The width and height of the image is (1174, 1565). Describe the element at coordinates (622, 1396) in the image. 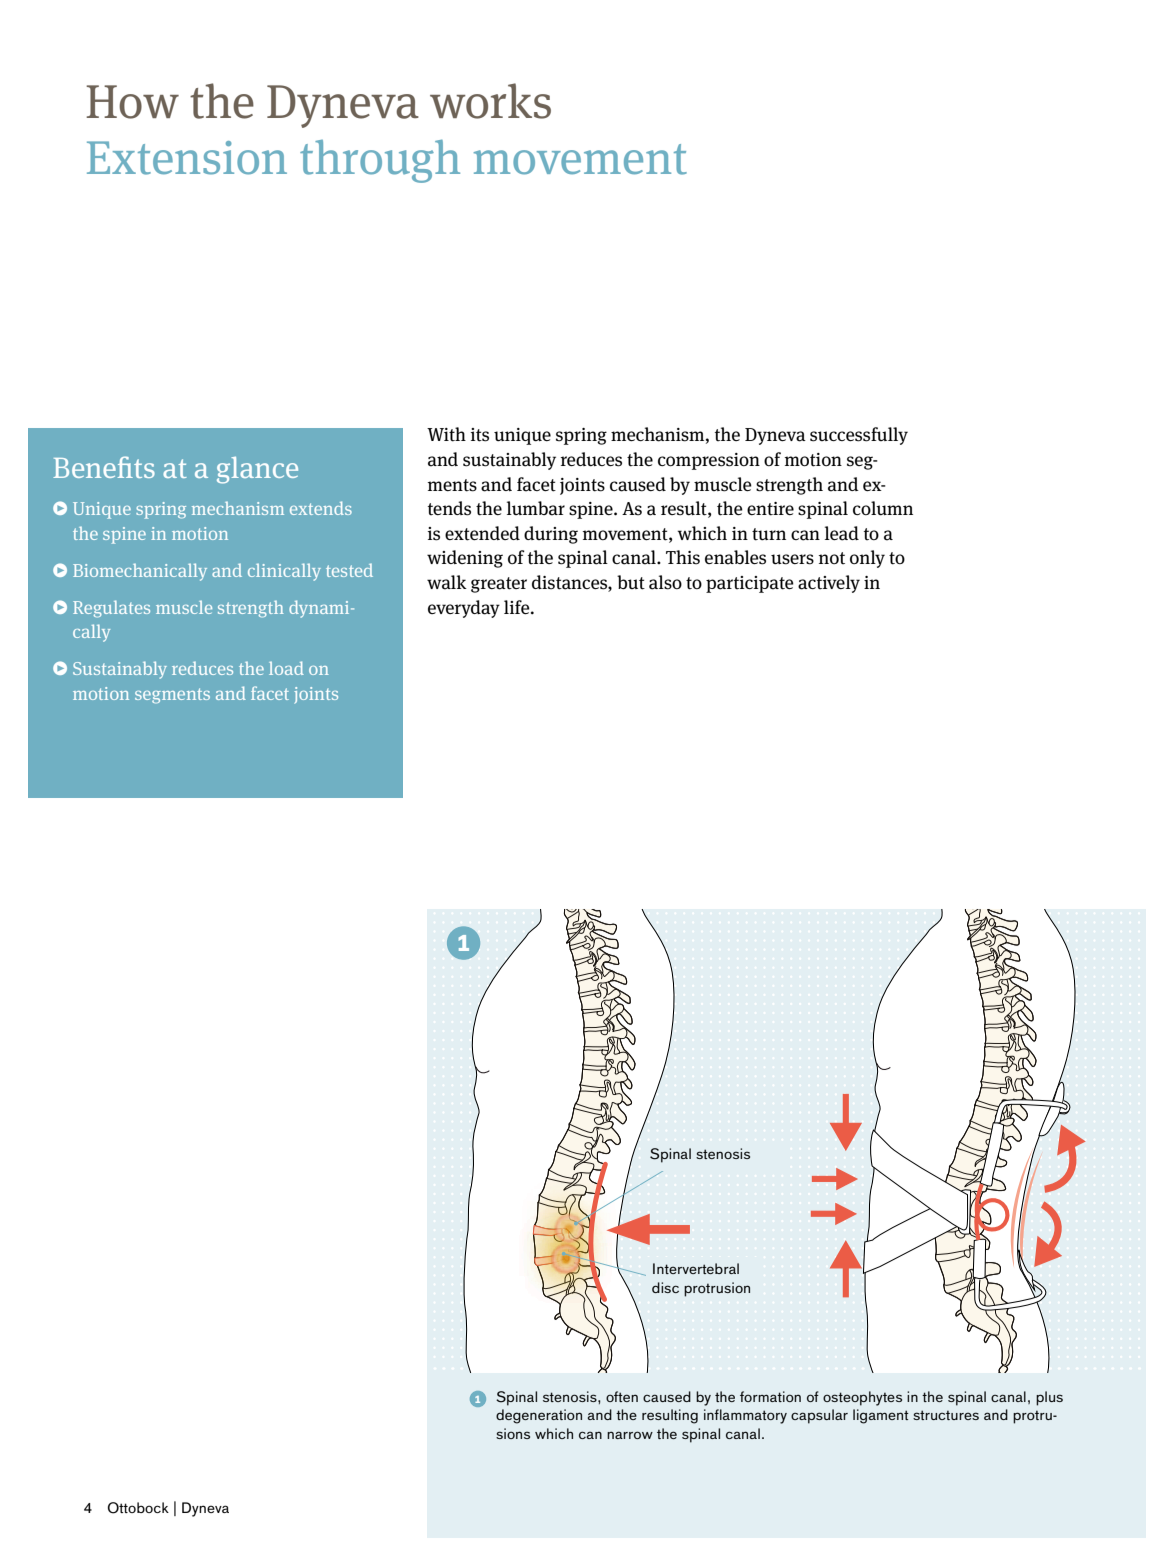

I see `often` at that location.
